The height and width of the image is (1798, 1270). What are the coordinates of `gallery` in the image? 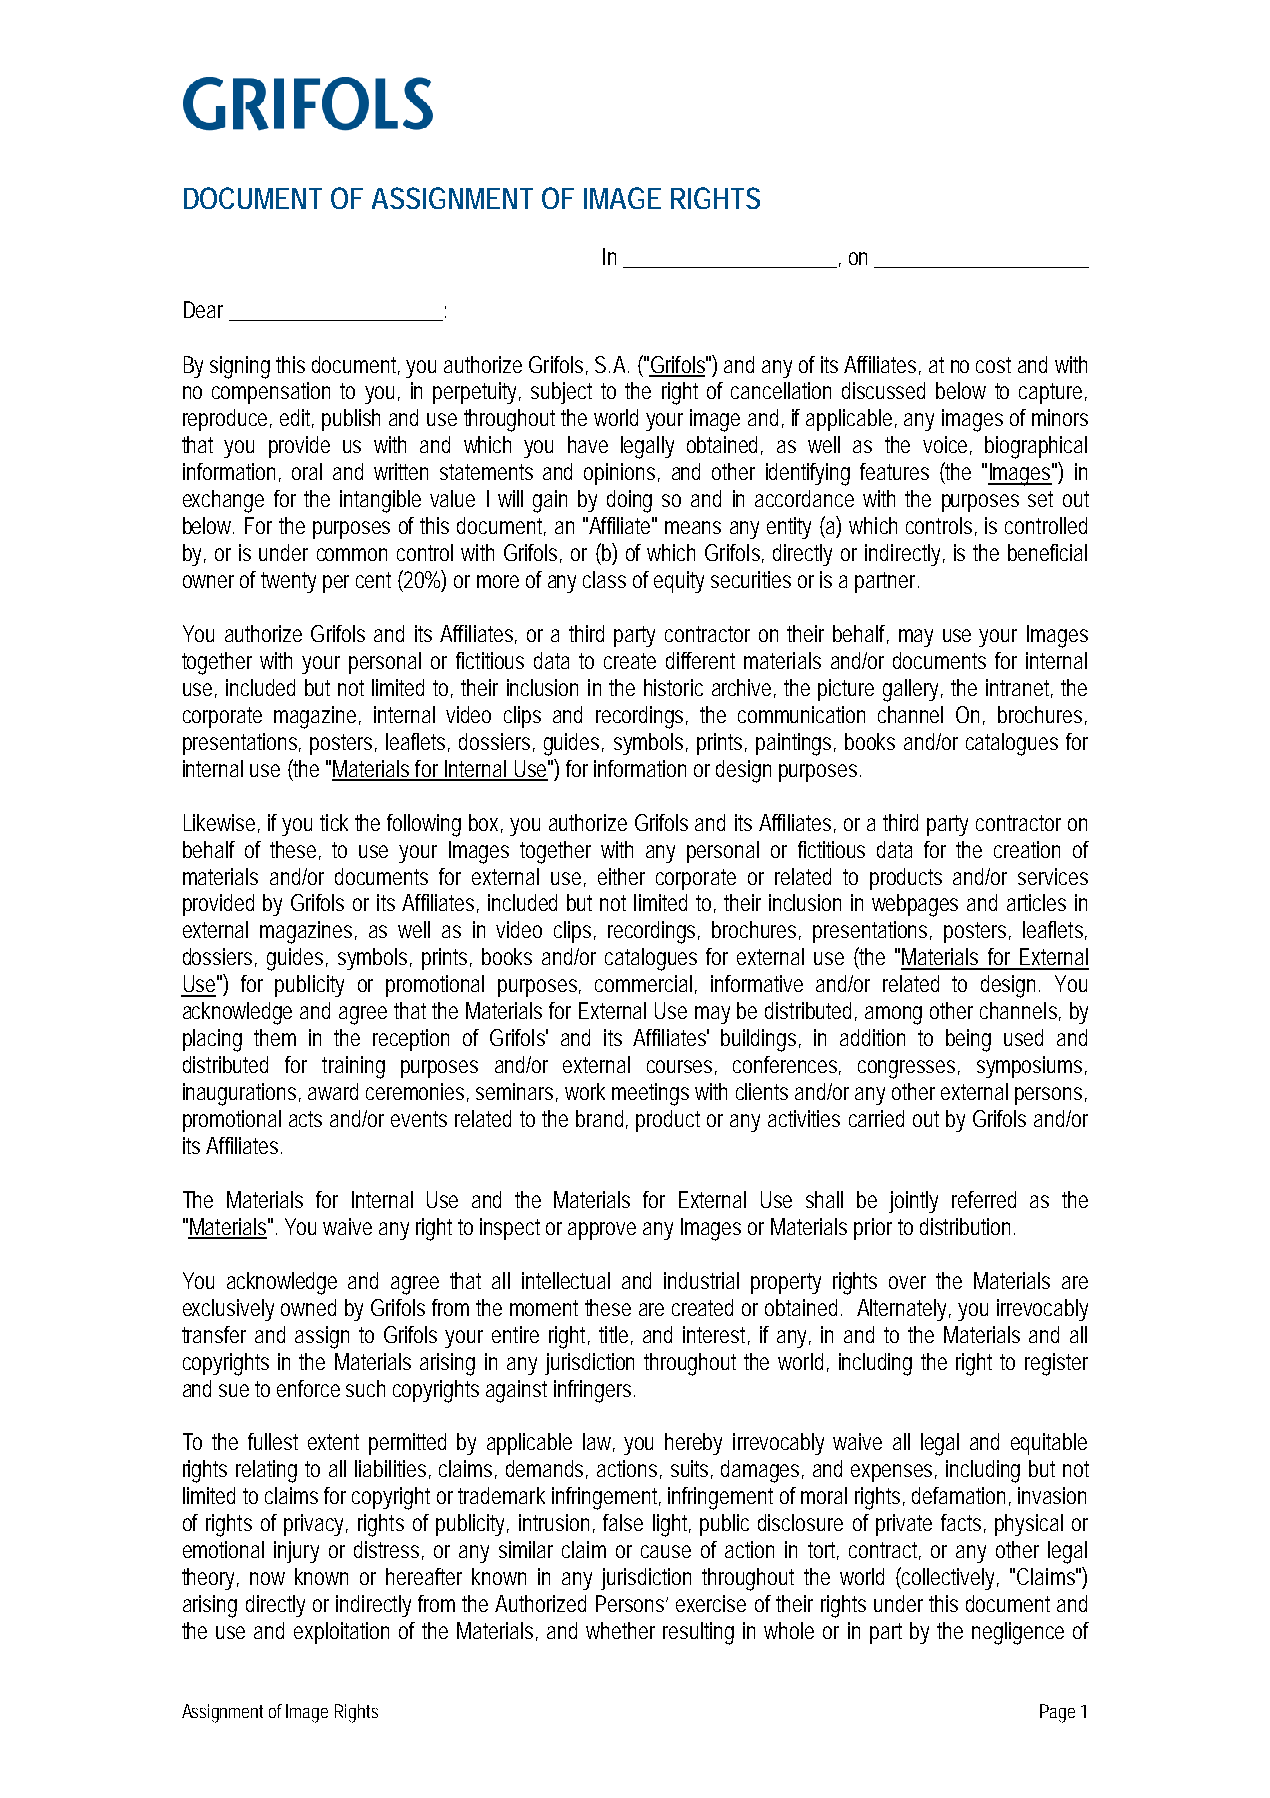 It's located at (913, 690).
